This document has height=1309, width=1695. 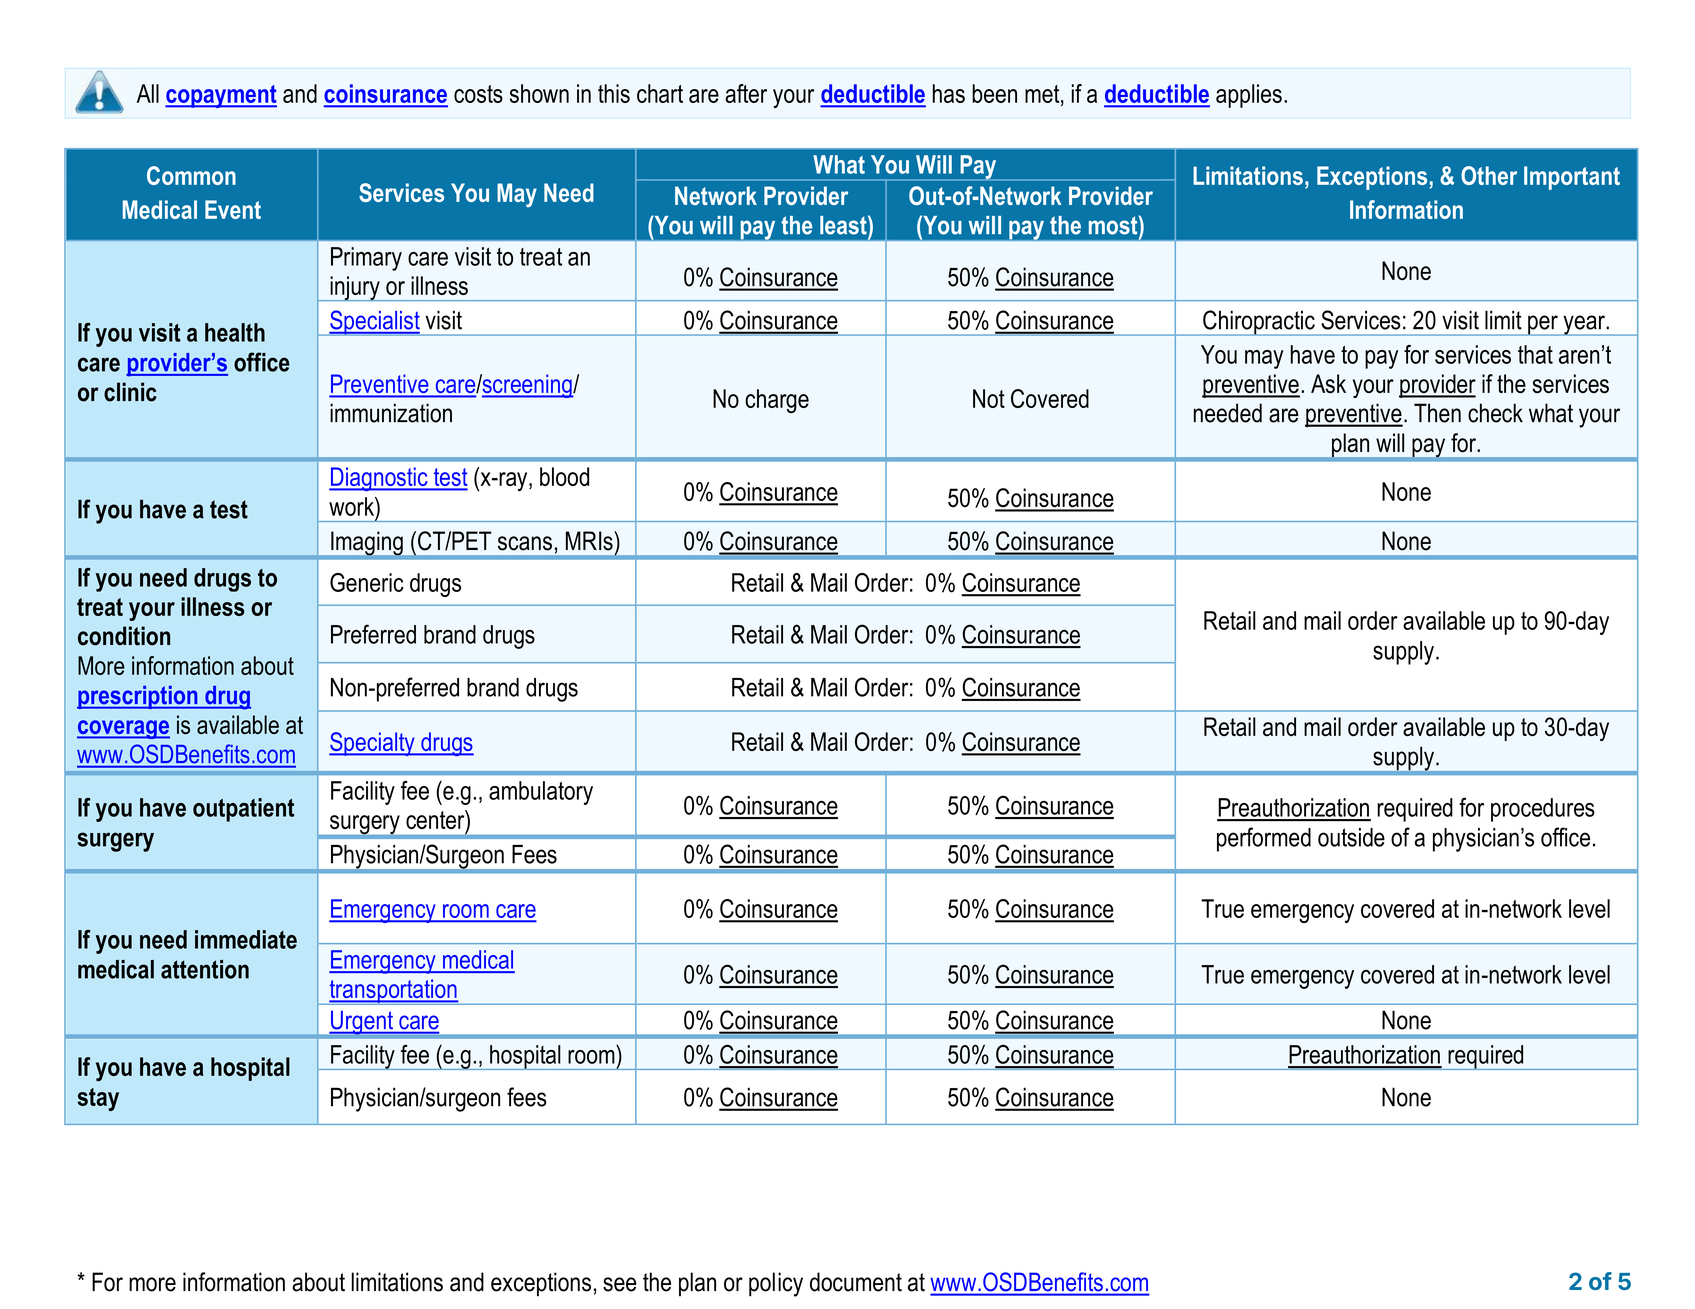 What do you see at coordinates (746, 93) in the document?
I see `after` at bounding box center [746, 93].
